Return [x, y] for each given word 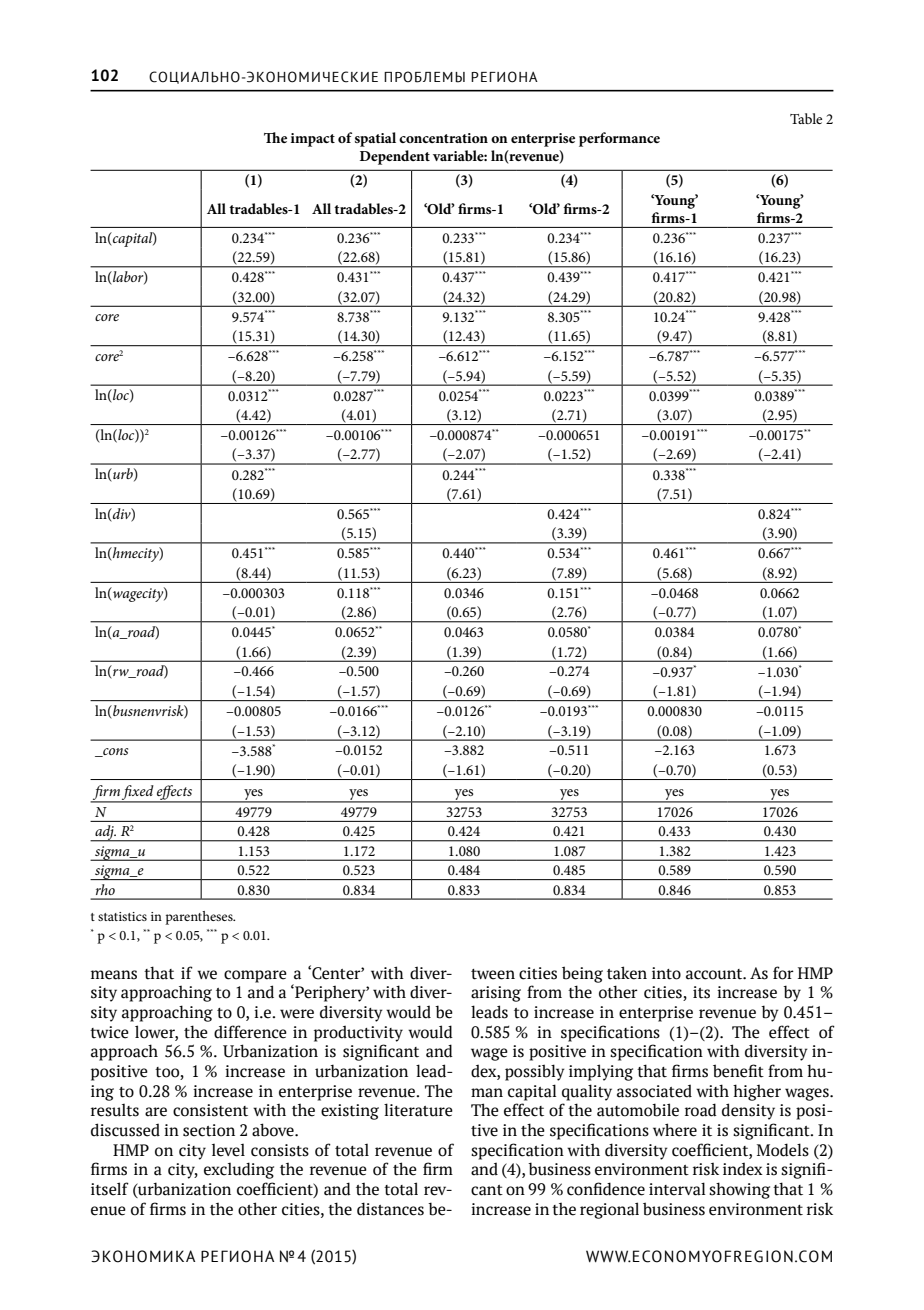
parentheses [200, 918]
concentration [443, 138]
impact [313, 140]
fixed [138, 793]
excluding [239, 1170]
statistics [122, 916]
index [743, 1169]
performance [619, 139]
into [666, 973]
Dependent [395, 157]
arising [496, 994]
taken [627, 973]
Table [806, 118]
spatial [375, 139]
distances [390, 1209]
